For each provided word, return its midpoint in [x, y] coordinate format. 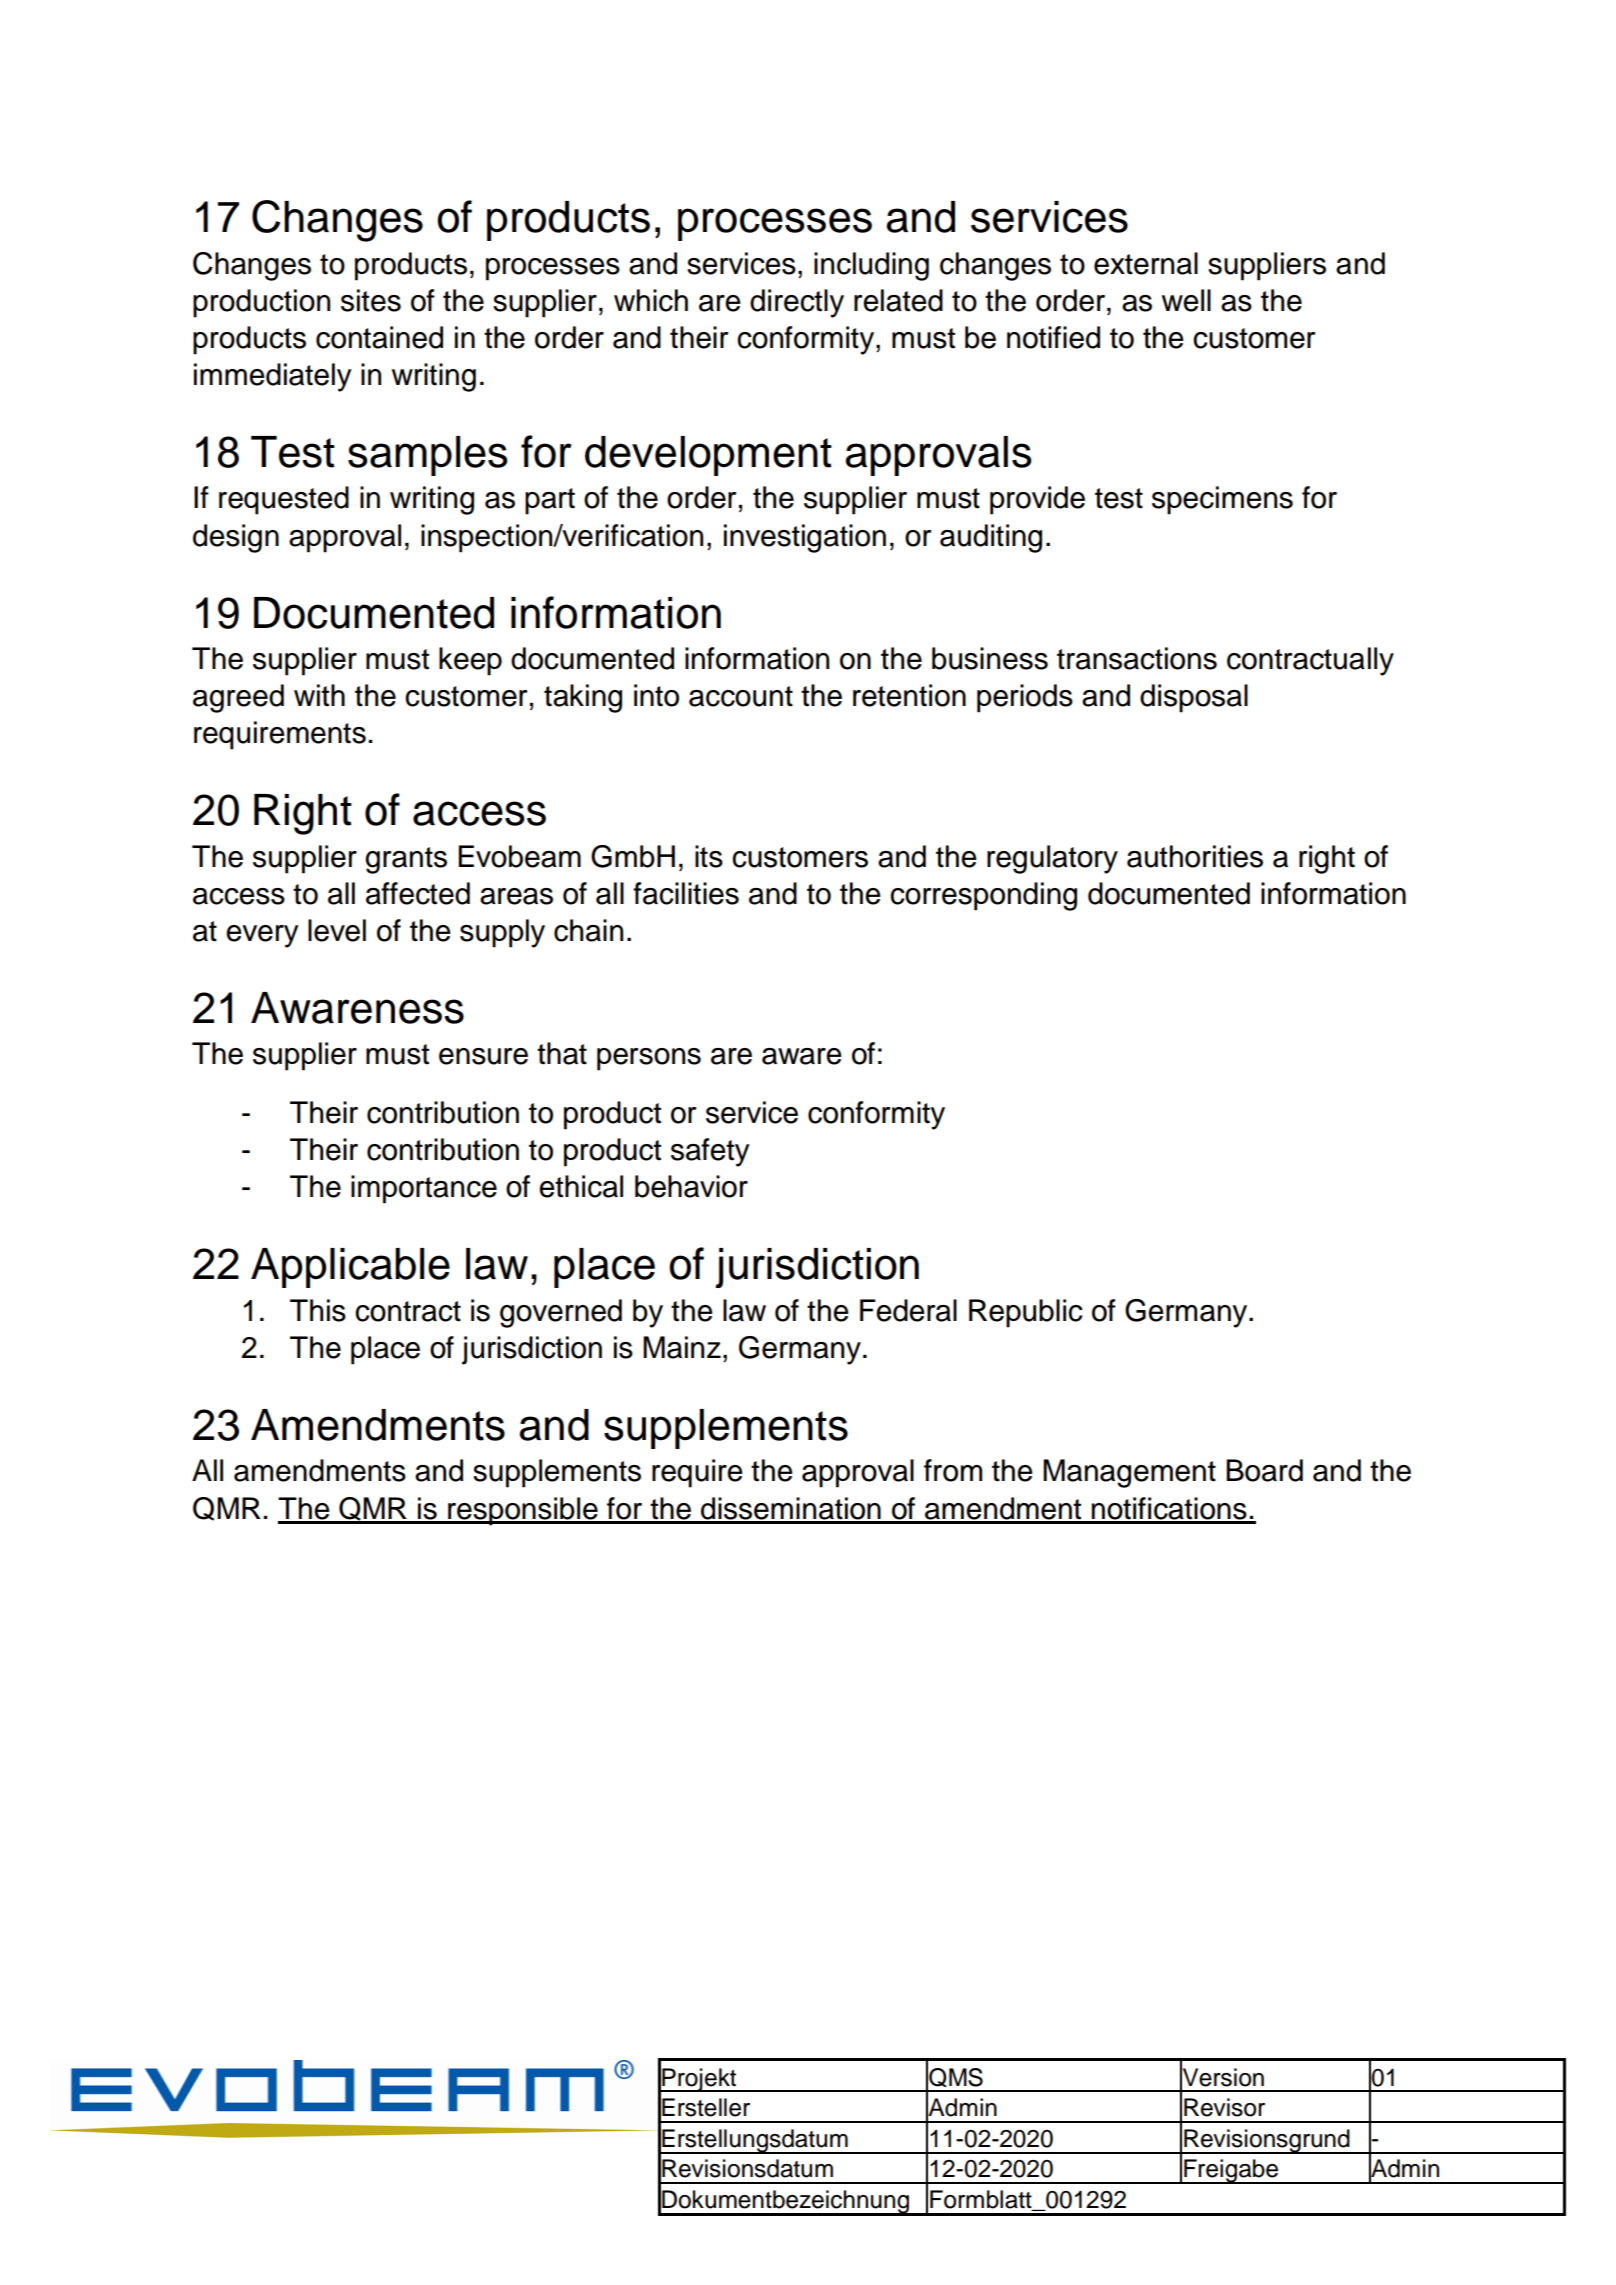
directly [797, 303]
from [953, 1470]
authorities [1195, 856]
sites [371, 300]
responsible [523, 1511]
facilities [686, 893]
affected [418, 893]
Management [1129, 1473]
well [1186, 300]
